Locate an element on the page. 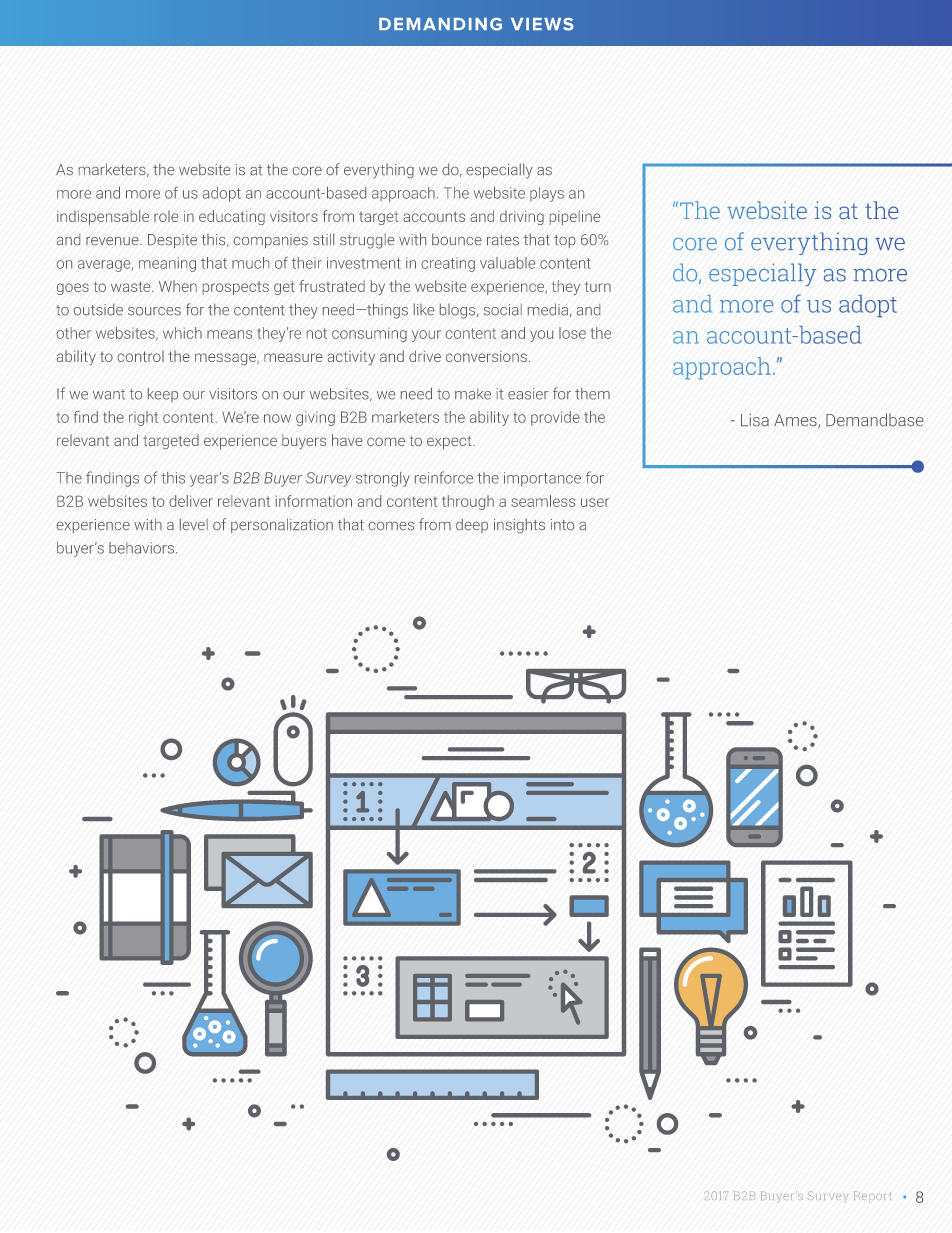 The height and width of the image is (1233, 952). role is located at coordinates (166, 216).
